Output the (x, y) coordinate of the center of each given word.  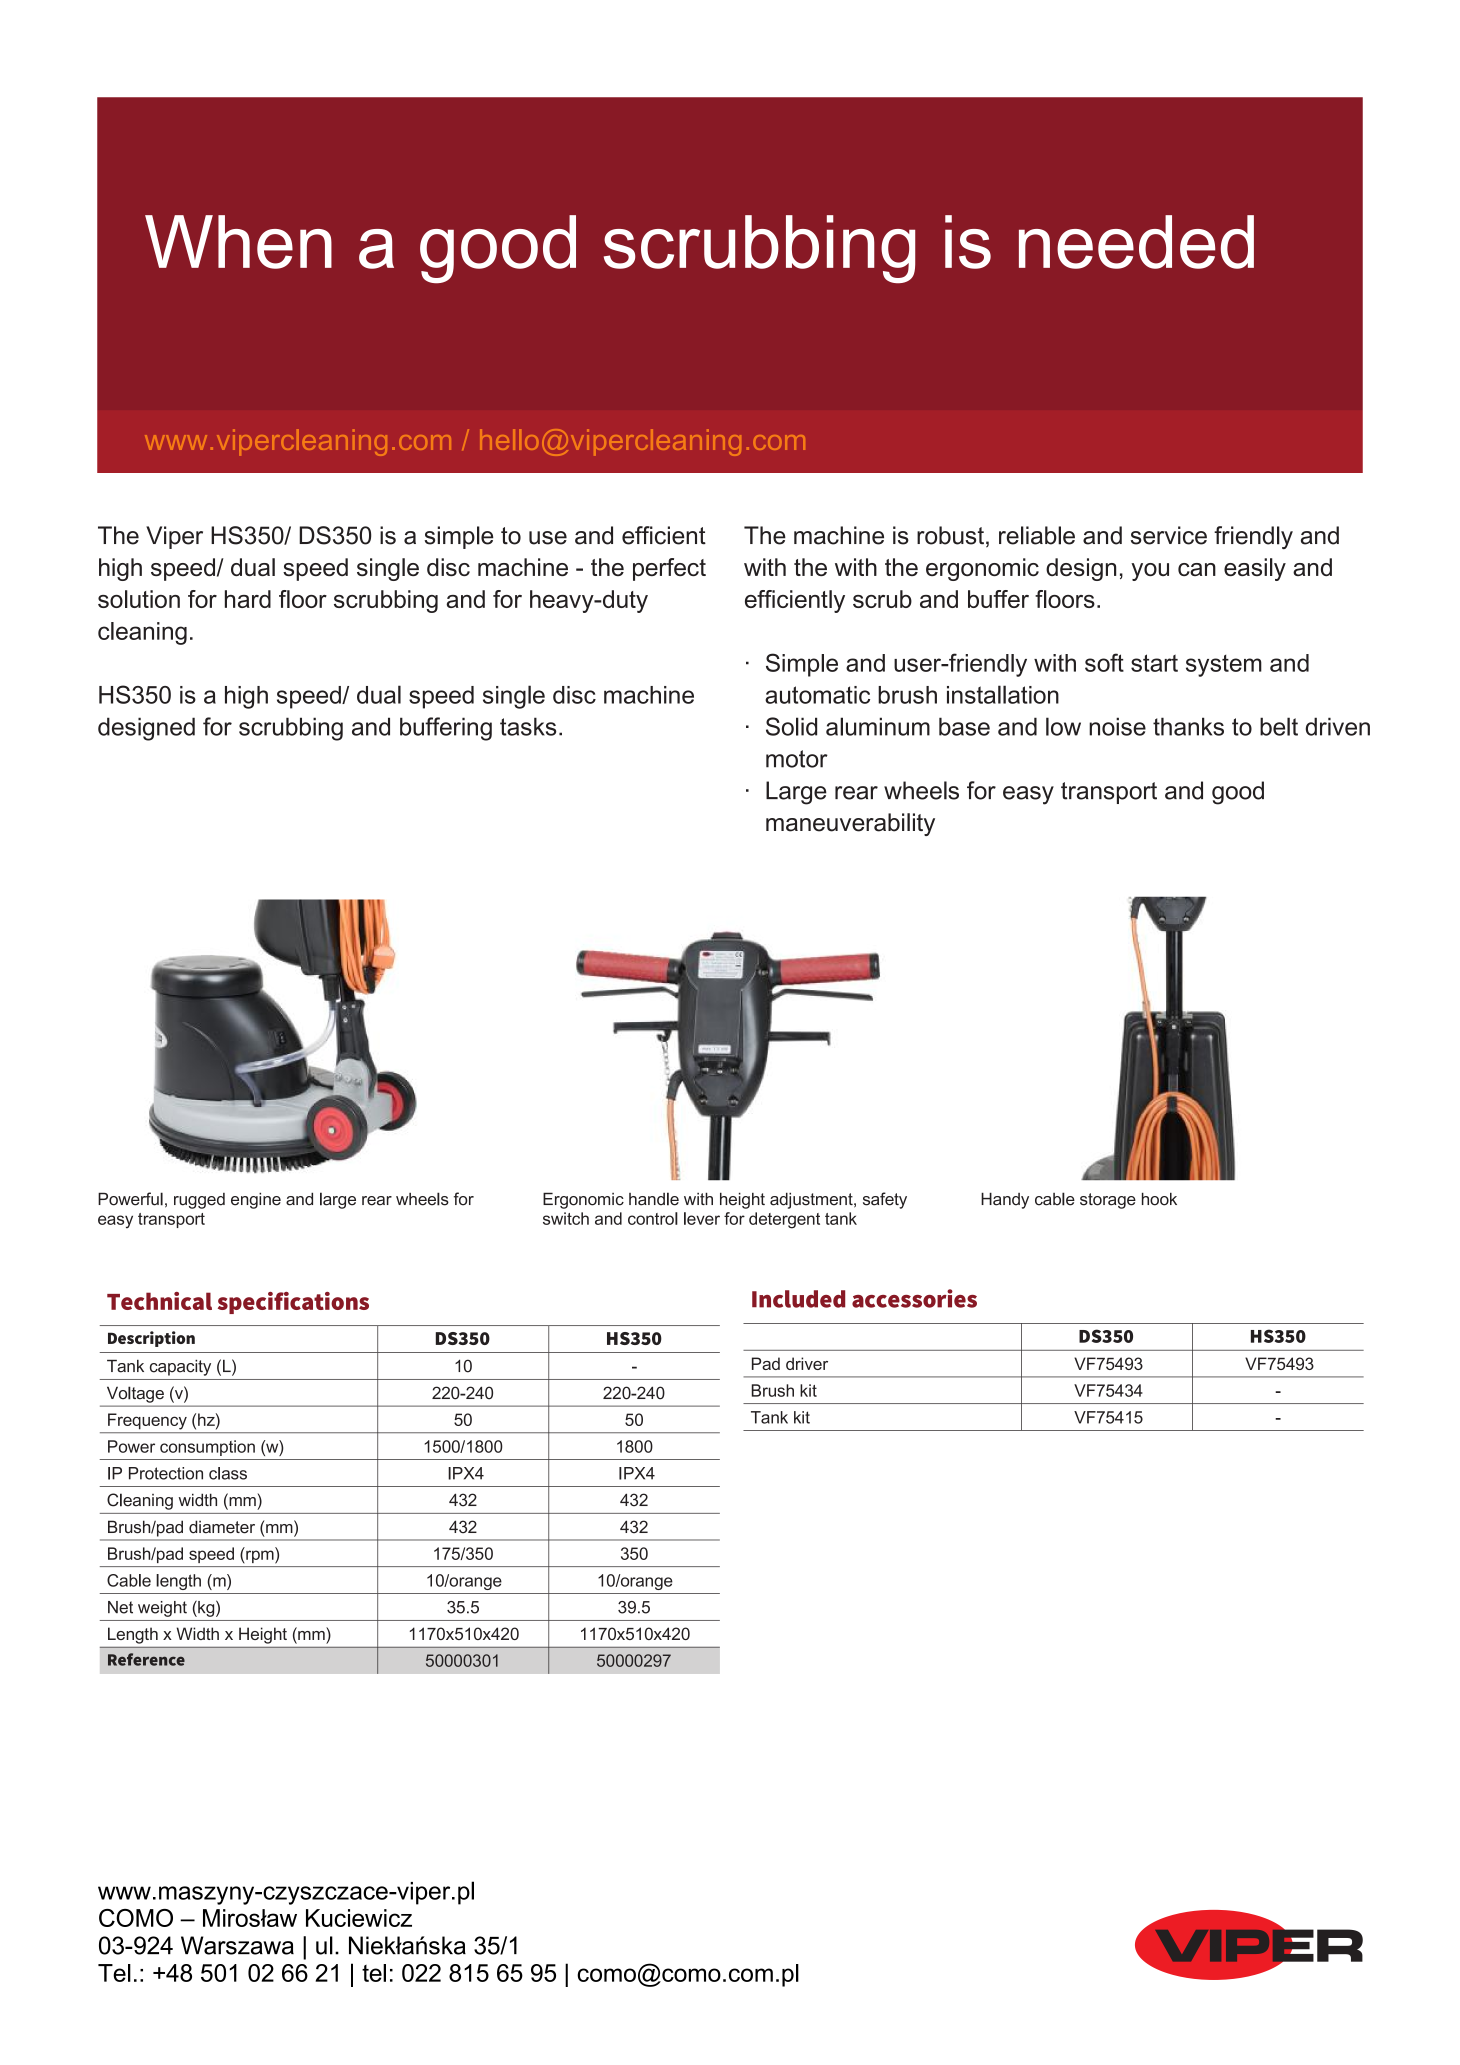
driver (807, 1363)
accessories (914, 1298)
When (238, 242)
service (1169, 535)
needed (1136, 242)
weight (162, 1609)
